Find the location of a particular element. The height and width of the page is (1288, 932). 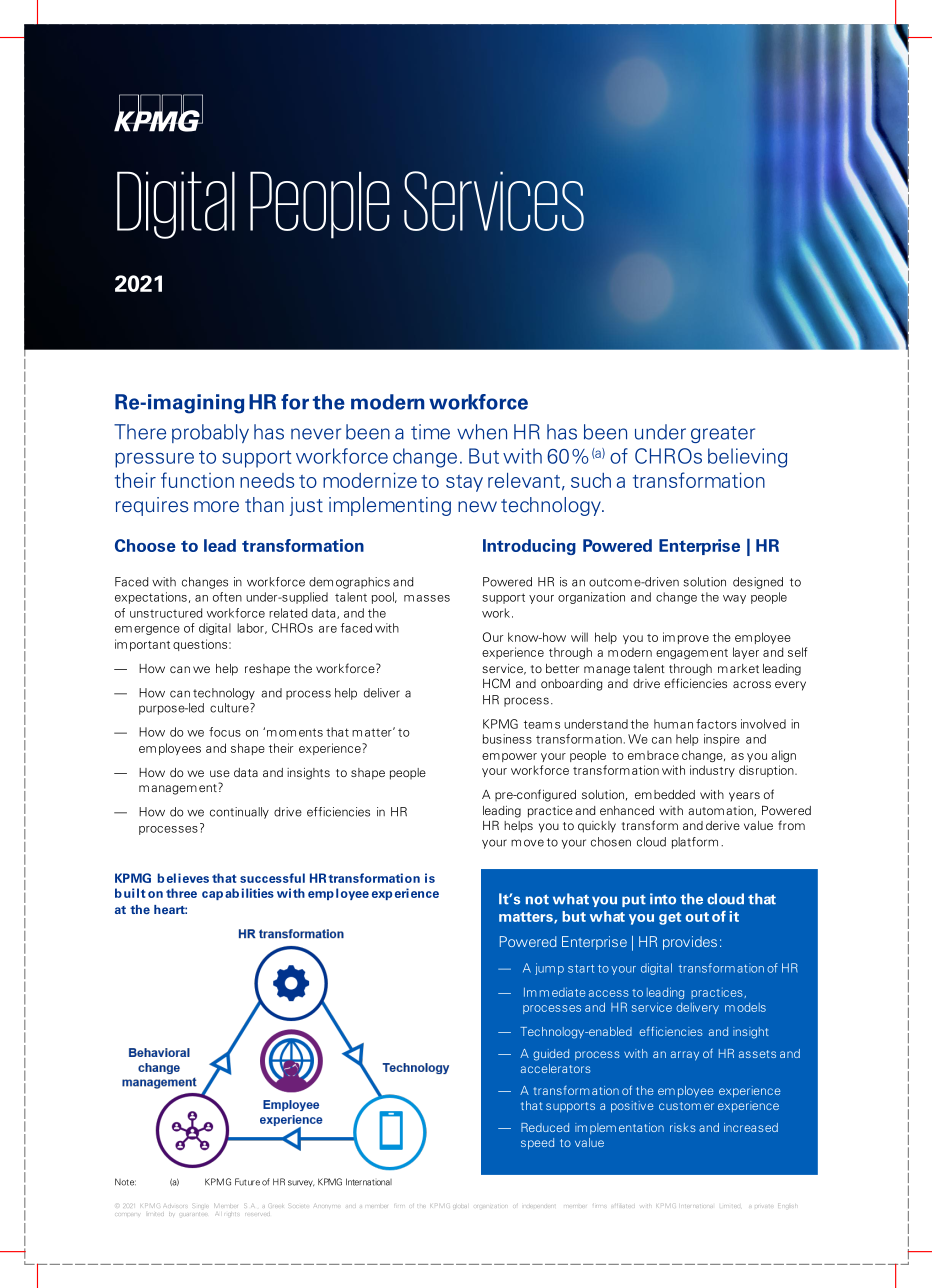

believing is located at coordinates (747, 458).
